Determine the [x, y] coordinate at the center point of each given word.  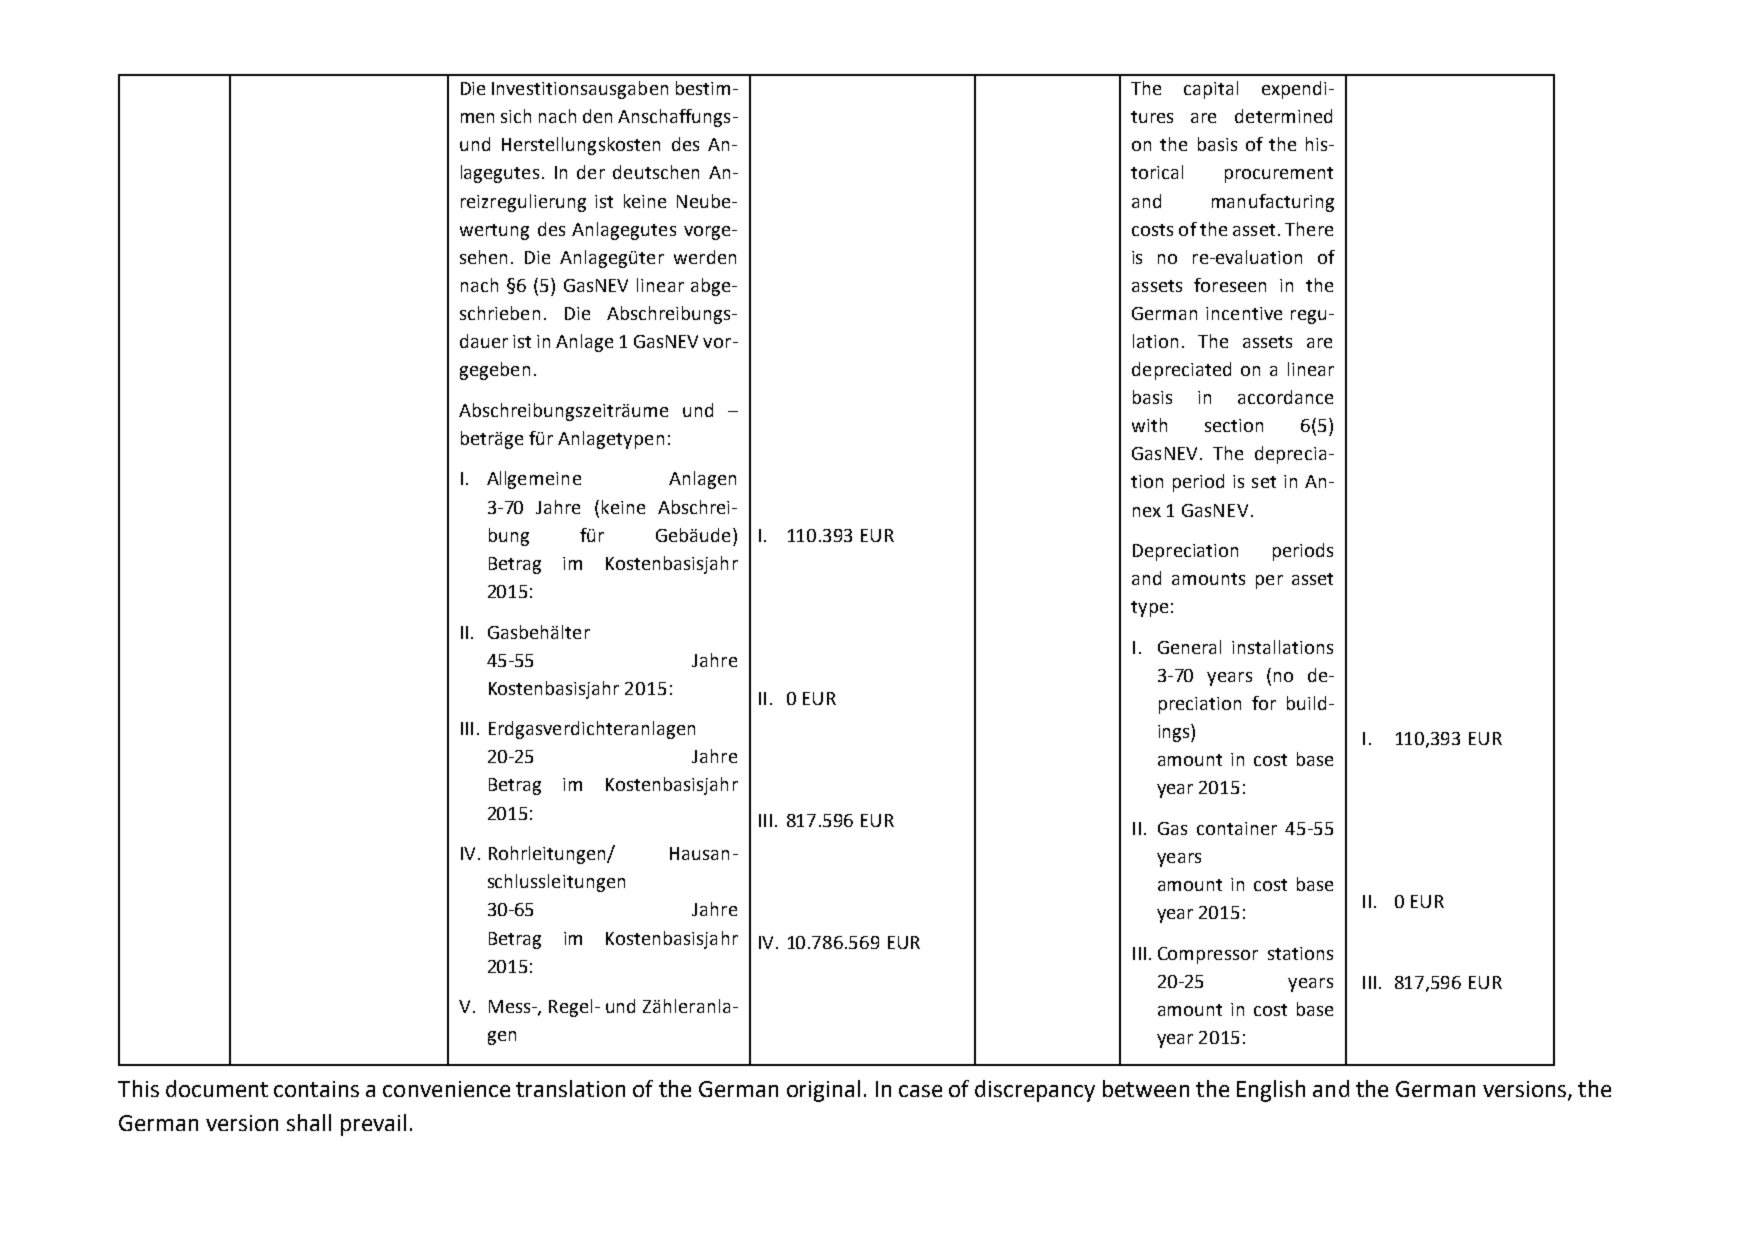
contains [316, 1089]
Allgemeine [534, 480]
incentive [1244, 313]
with [1149, 425]
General [1189, 647]
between [1146, 1088]
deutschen [656, 172]
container [1237, 828]
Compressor [1208, 955]
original [823, 1091]
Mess [511, 1006]
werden [705, 257]
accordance [1285, 397]
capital [1211, 90]
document [217, 1088]
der [591, 172]
